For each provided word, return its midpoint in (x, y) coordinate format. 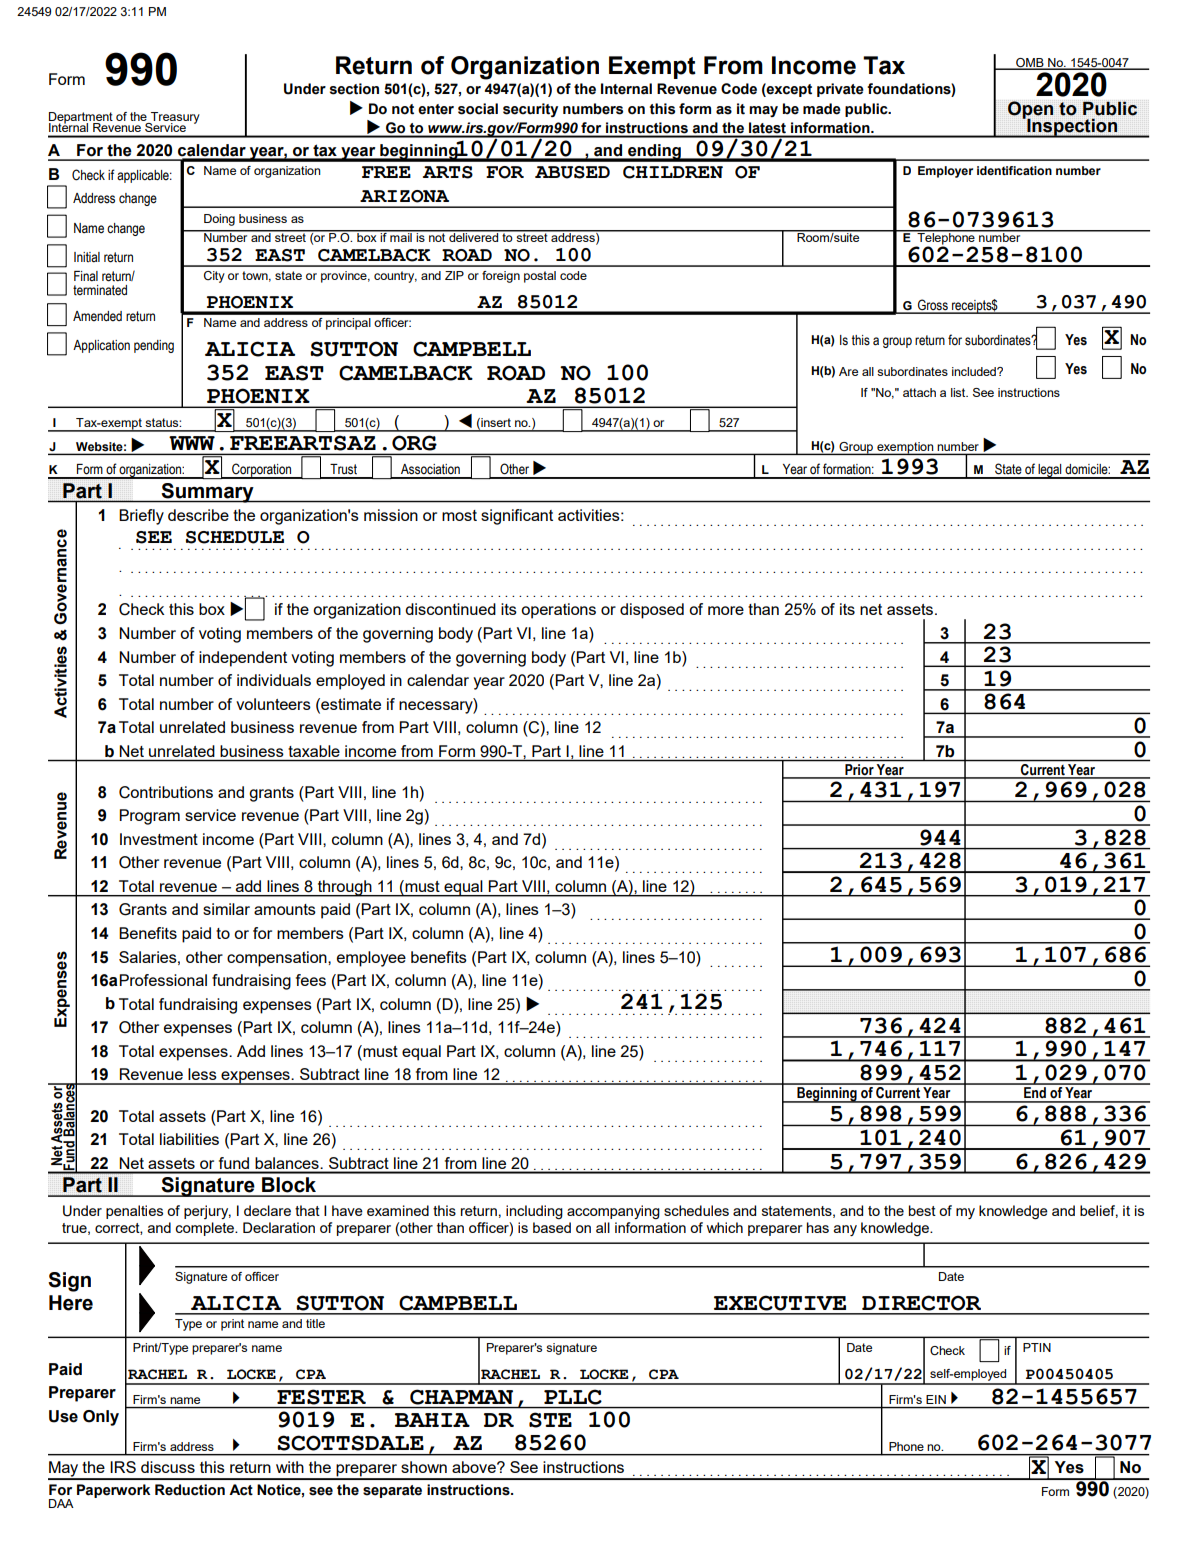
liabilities (189, 1139)
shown (424, 1467)
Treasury (174, 119)
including (534, 1212)
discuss (168, 1467)
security (530, 110)
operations (558, 611)
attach (919, 392)
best (922, 1210)
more (726, 610)
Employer (945, 172)
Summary (207, 493)
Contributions (166, 792)
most (459, 515)
